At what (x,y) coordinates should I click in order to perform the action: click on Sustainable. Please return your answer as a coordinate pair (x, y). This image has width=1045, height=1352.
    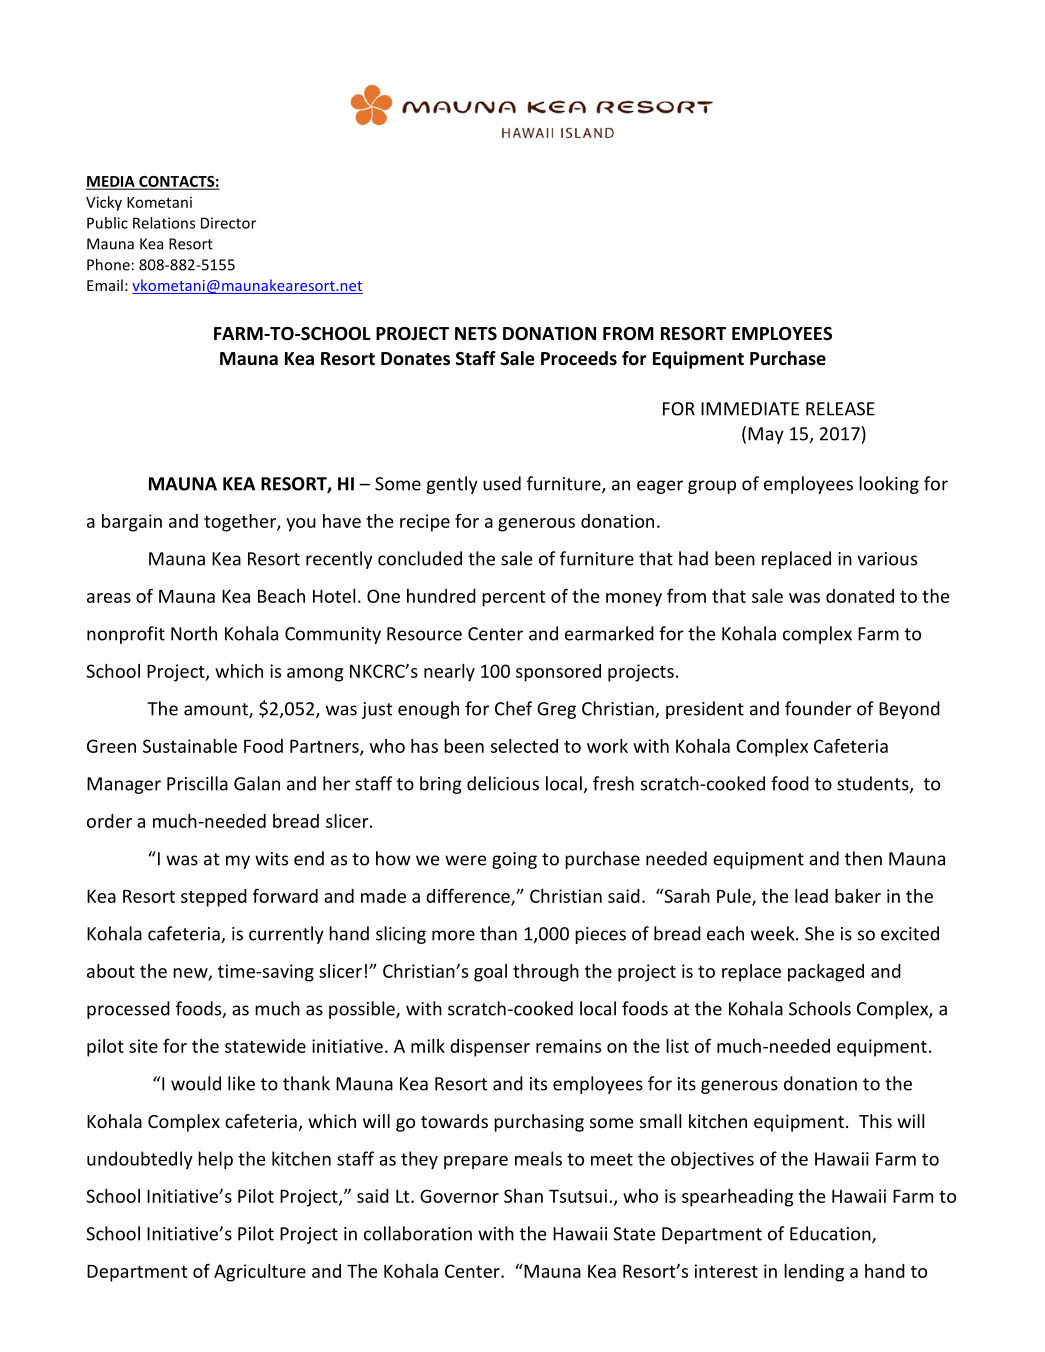
    Looking at the image, I should click on (190, 746).
